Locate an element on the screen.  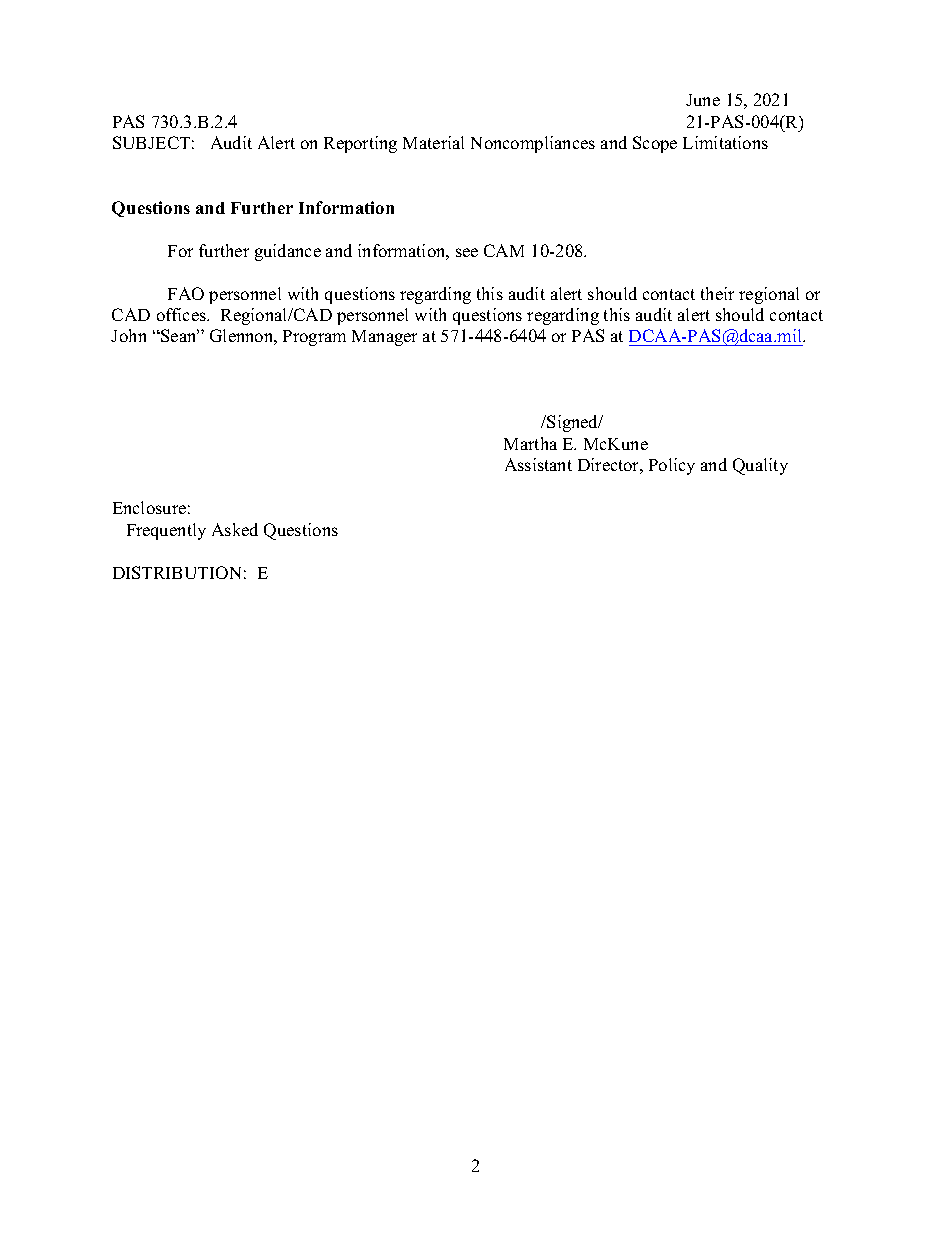
John is located at coordinates (128, 335).
